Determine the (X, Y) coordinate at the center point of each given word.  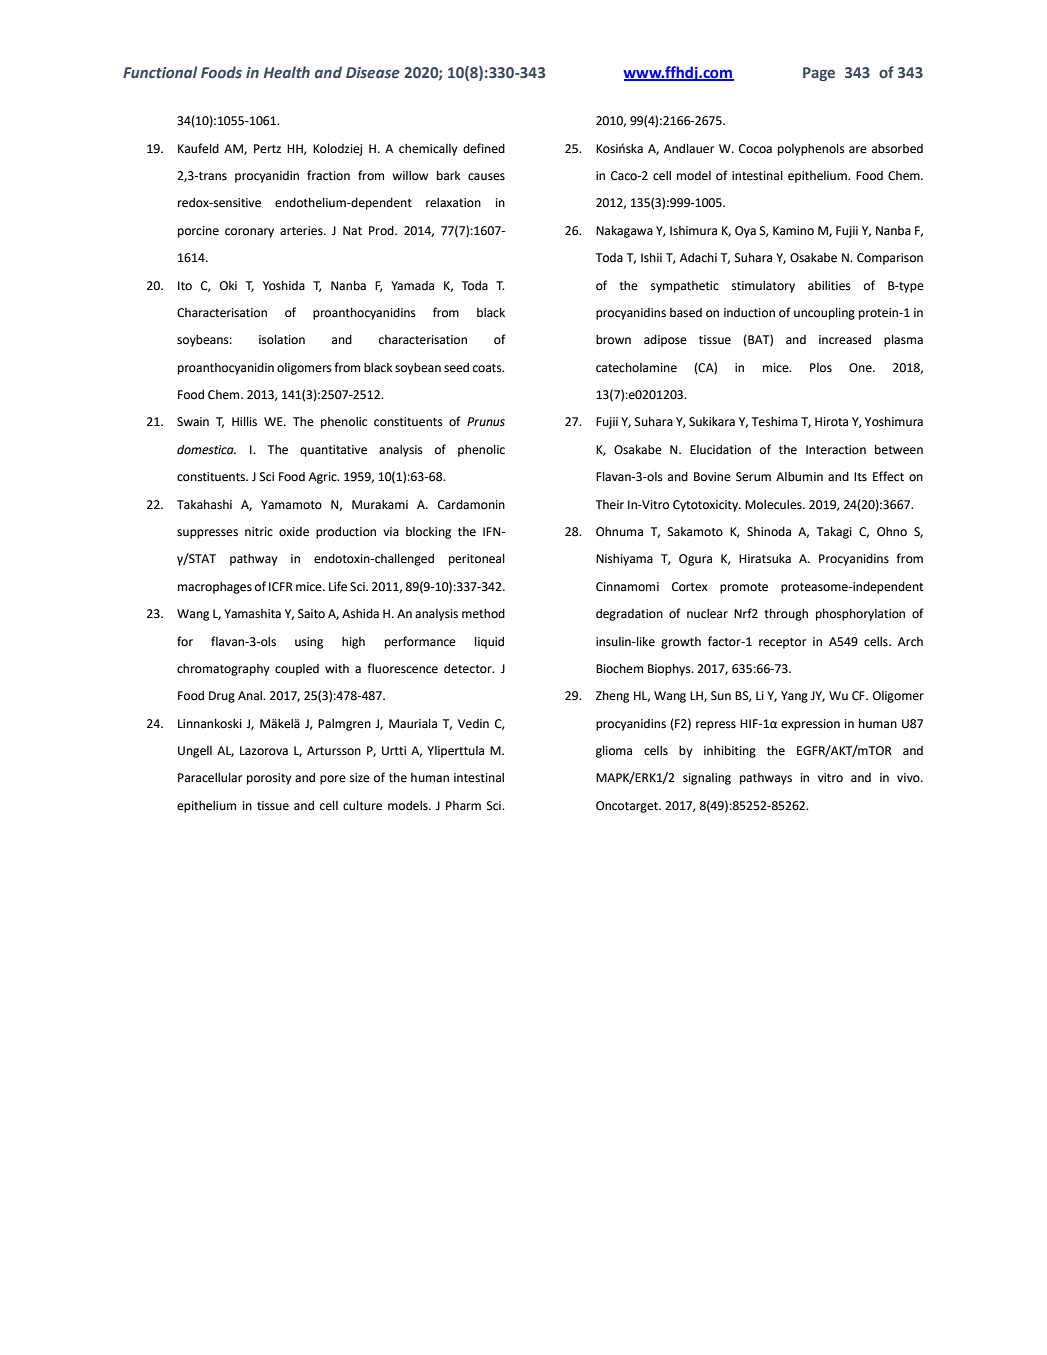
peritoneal (477, 560)
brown (613, 340)
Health (287, 72)
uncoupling (824, 314)
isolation (282, 340)
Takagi (834, 533)
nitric (259, 532)
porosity (269, 779)
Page (819, 74)
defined (484, 148)
